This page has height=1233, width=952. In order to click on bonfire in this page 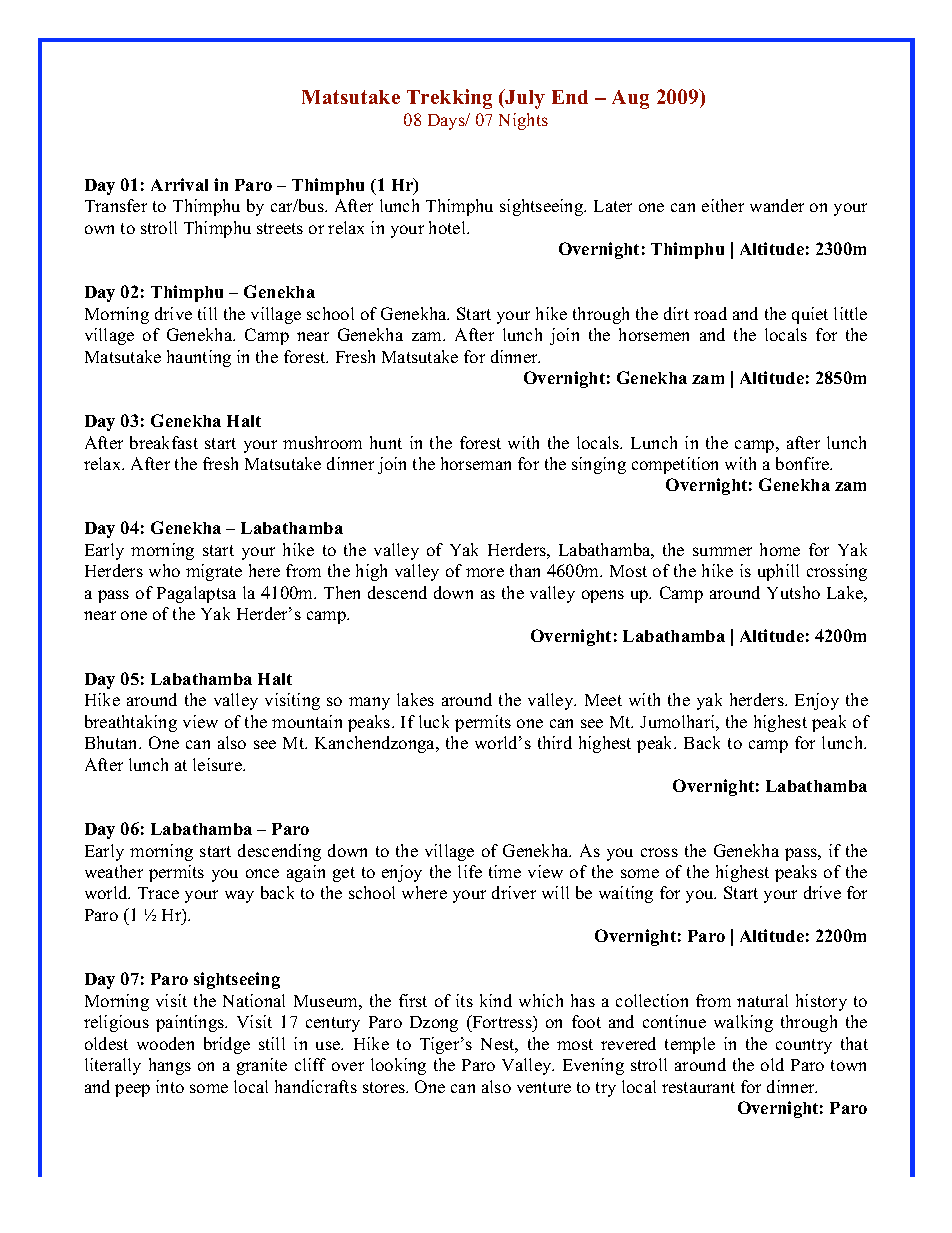, I will do `click(804, 463)`.
